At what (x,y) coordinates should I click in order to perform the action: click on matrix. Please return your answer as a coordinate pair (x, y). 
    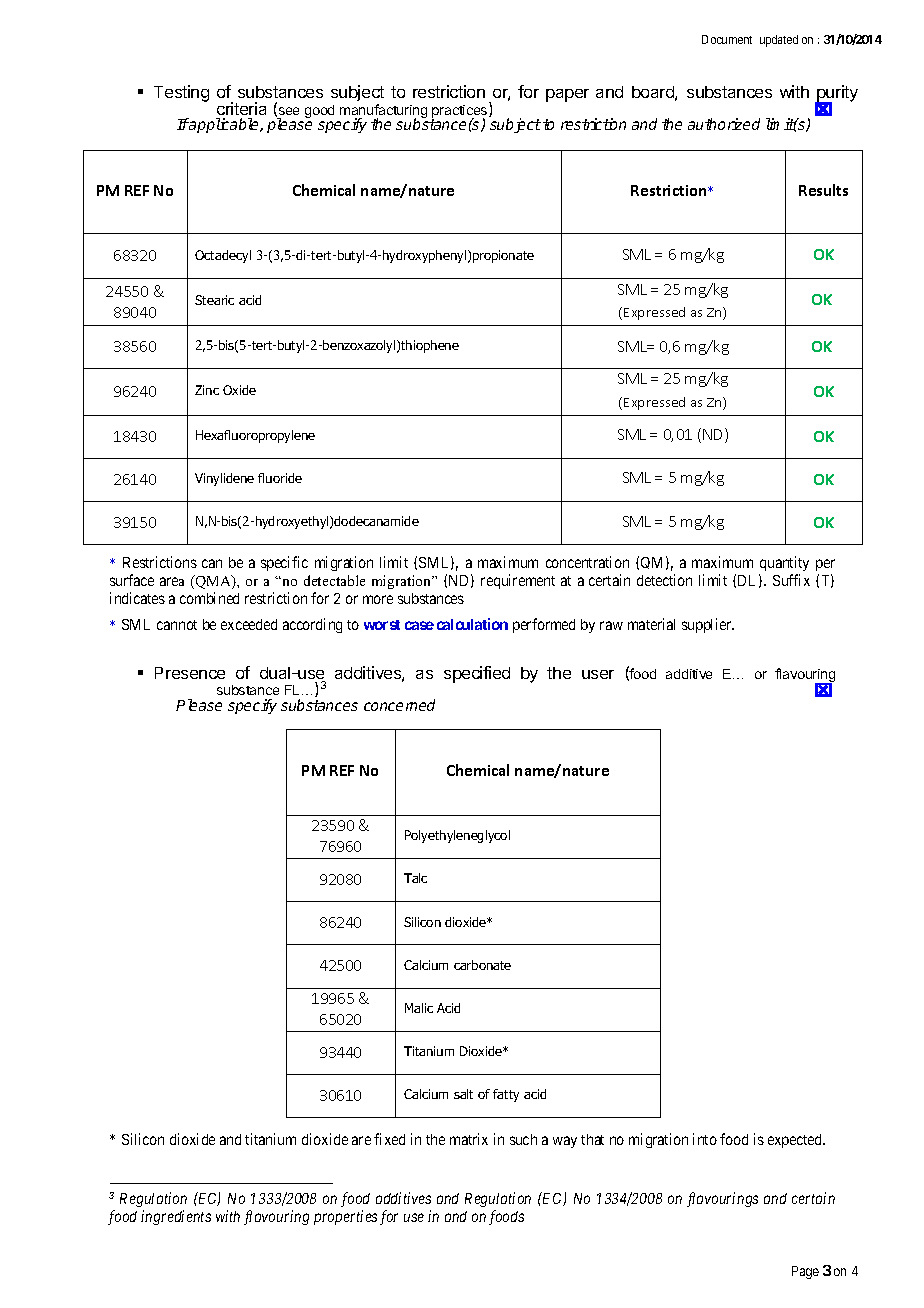
    Looking at the image, I should click on (469, 1139).
